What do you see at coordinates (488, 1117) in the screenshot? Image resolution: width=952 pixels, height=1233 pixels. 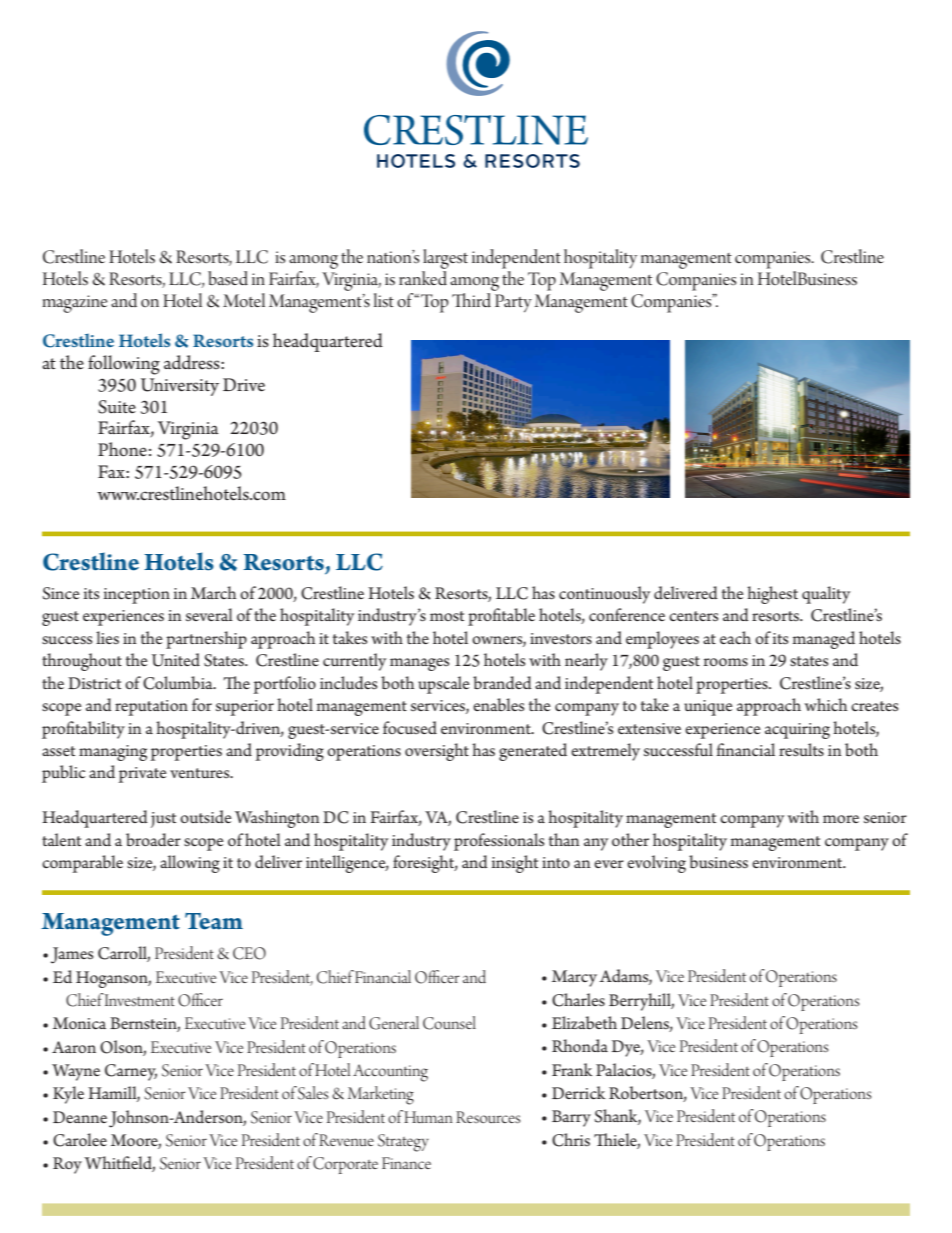 I see `Resources` at bounding box center [488, 1117].
